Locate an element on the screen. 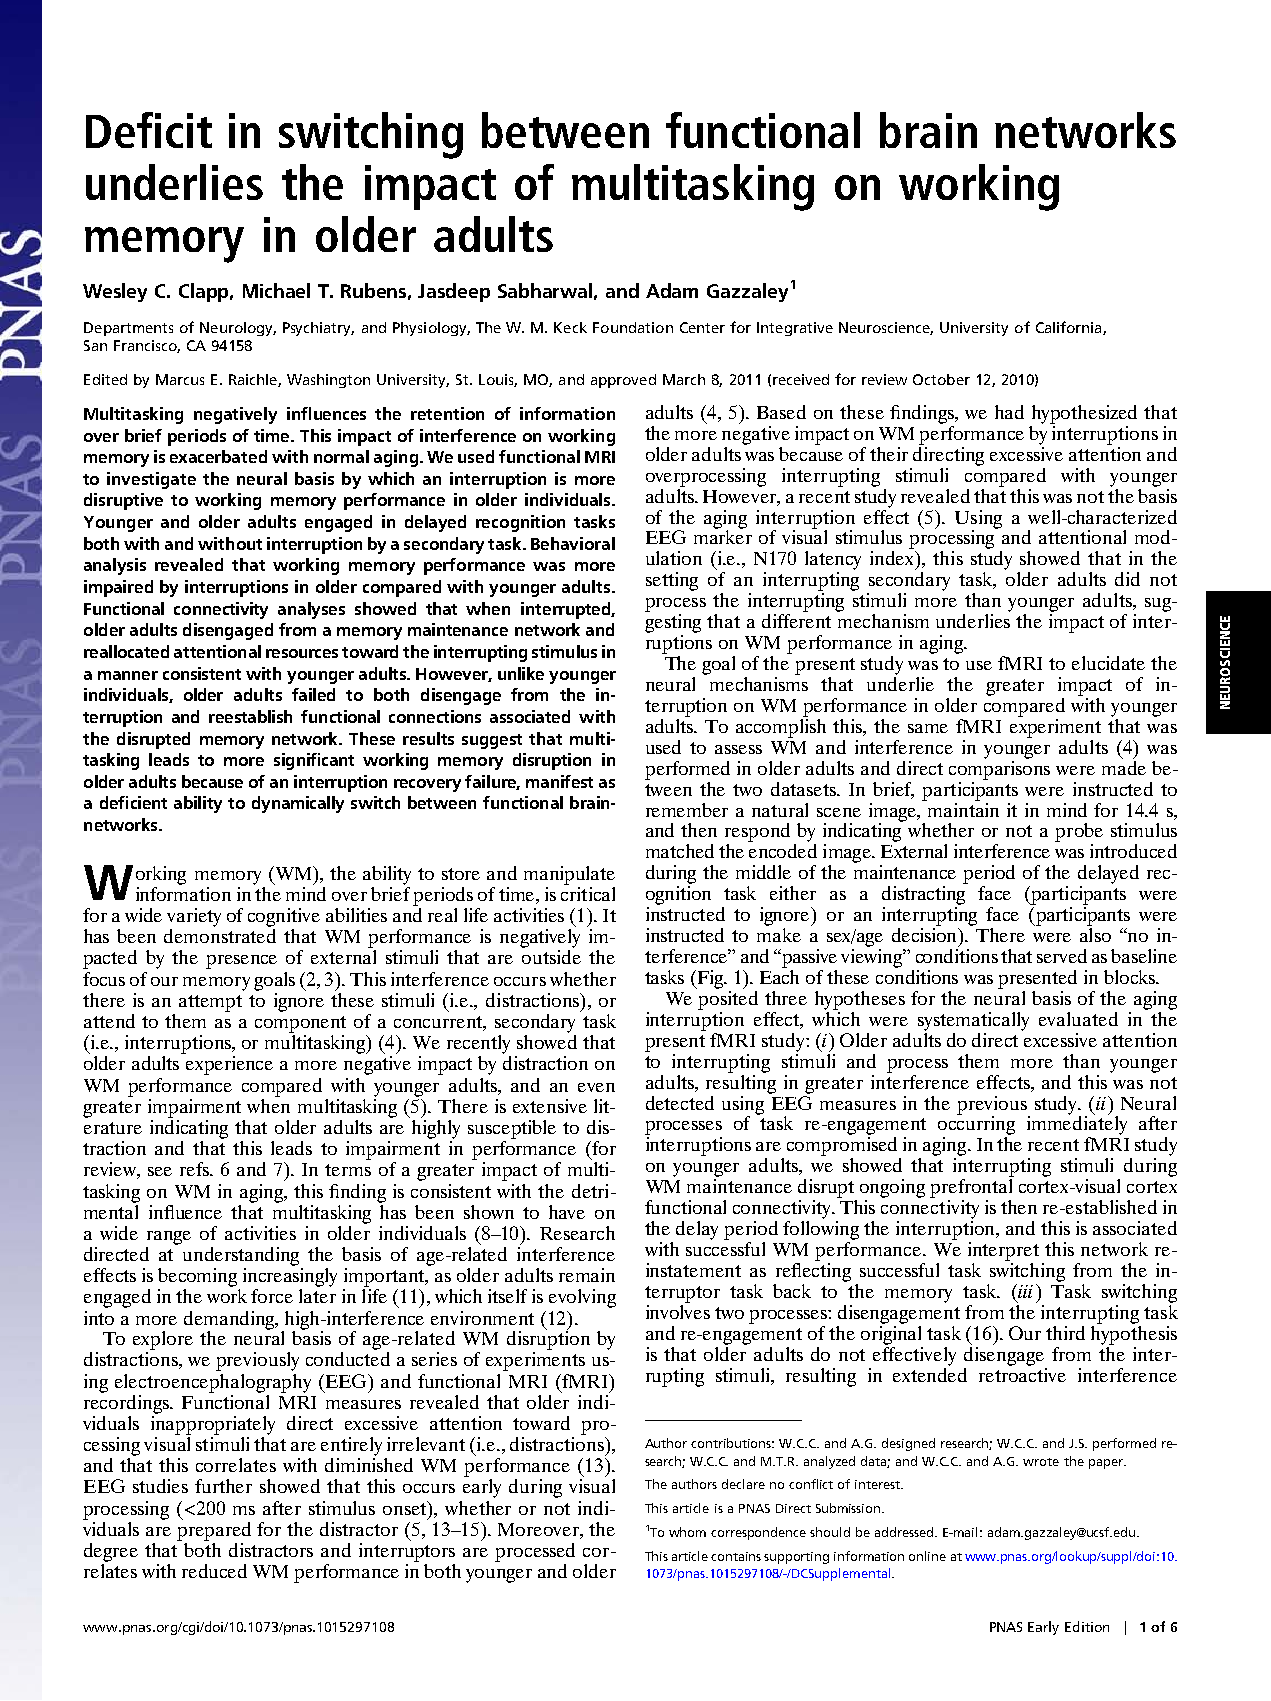  Foundation is located at coordinates (633, 327).
